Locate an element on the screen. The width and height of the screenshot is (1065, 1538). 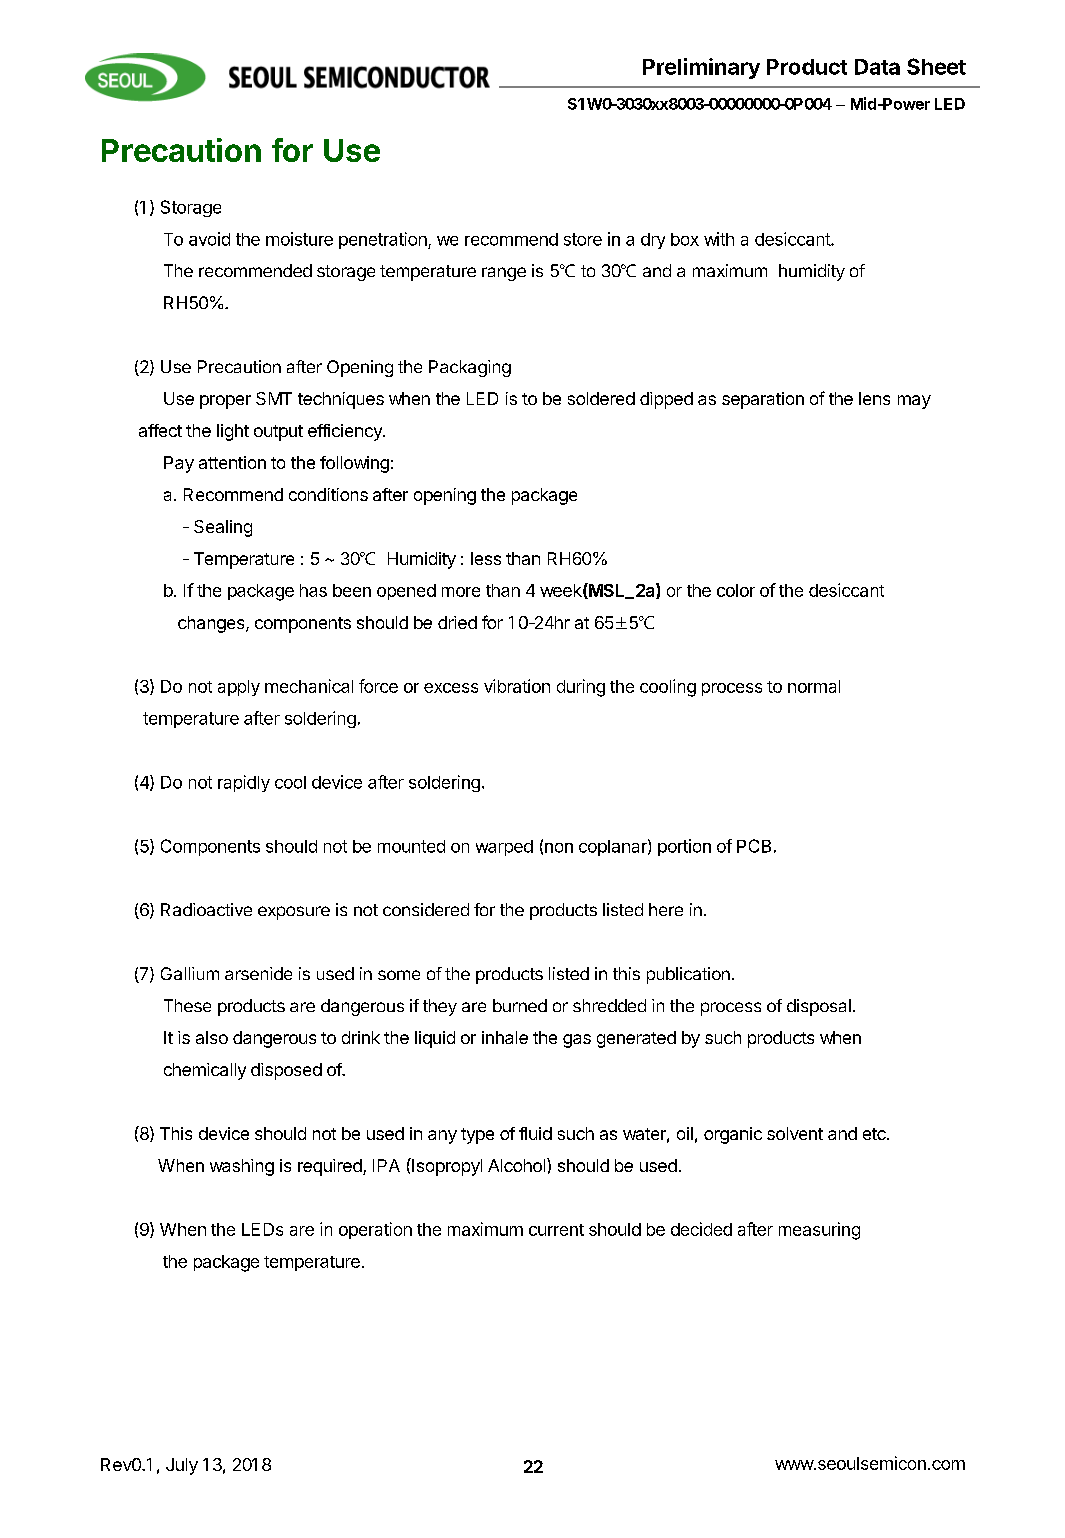
current is located at coordinates (556, 1230).
